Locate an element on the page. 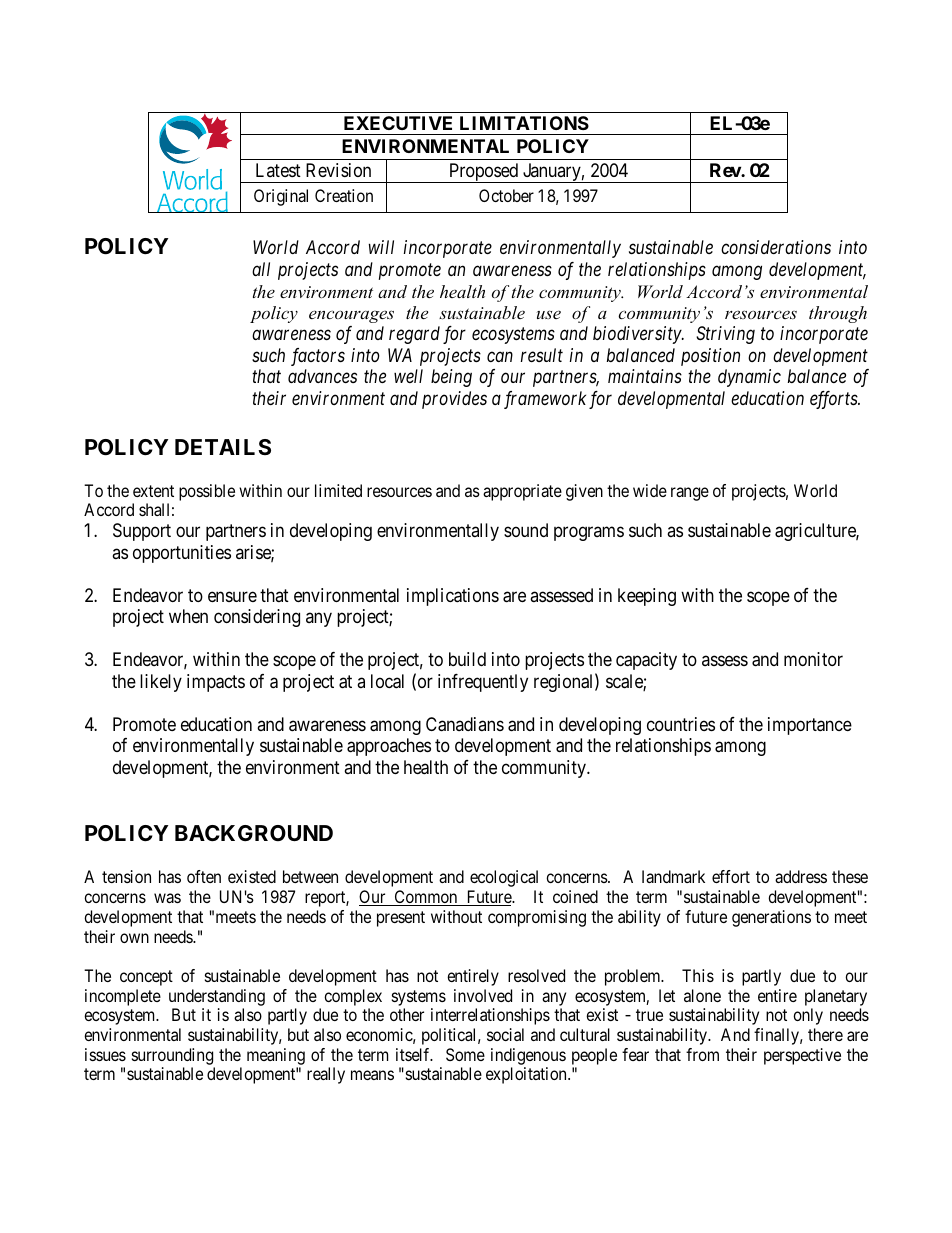 The height and width of the image is (1233, 952). considerations is located at coordinates (776, 247).
